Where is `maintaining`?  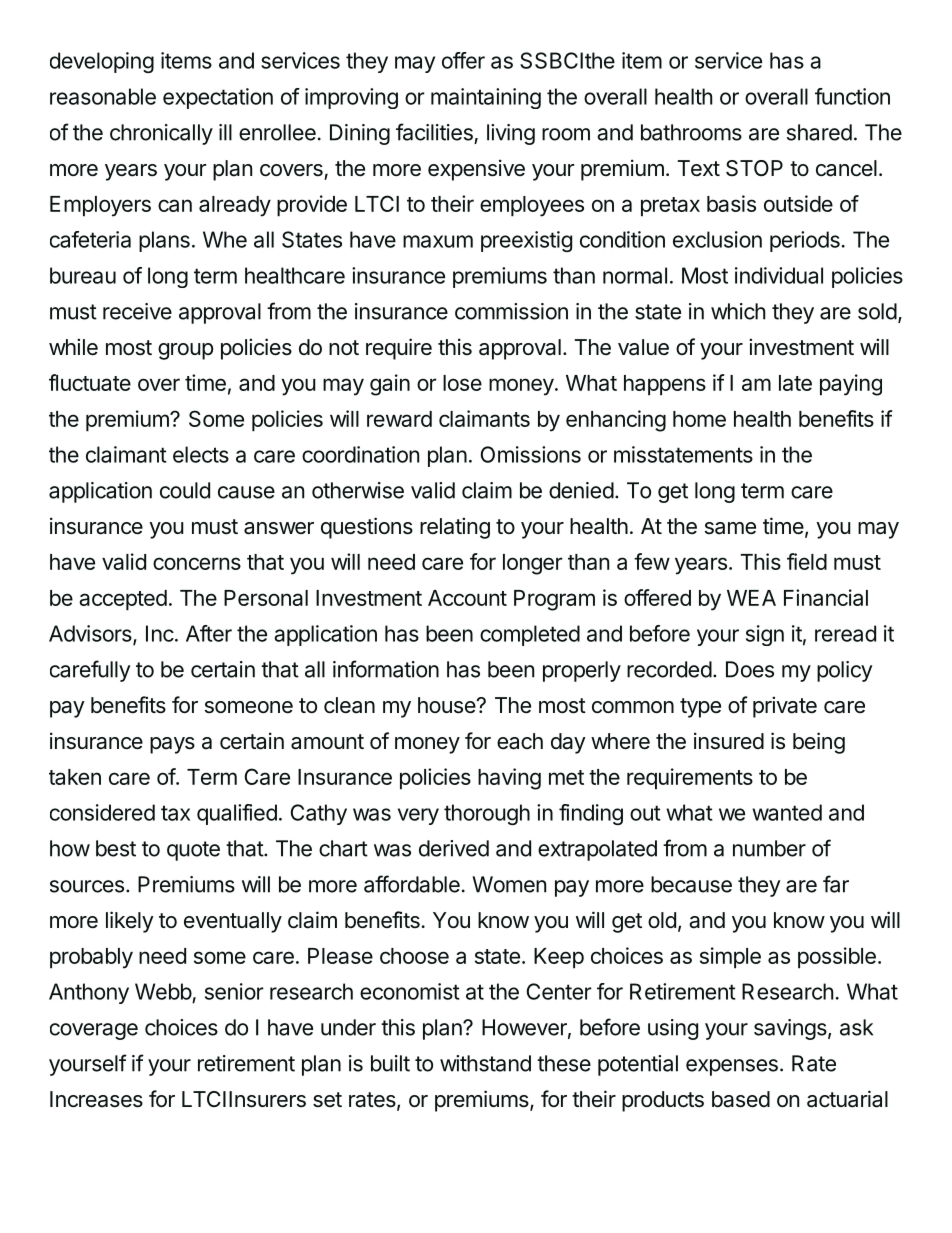 maintaining is located at coordinates (486, 98).
